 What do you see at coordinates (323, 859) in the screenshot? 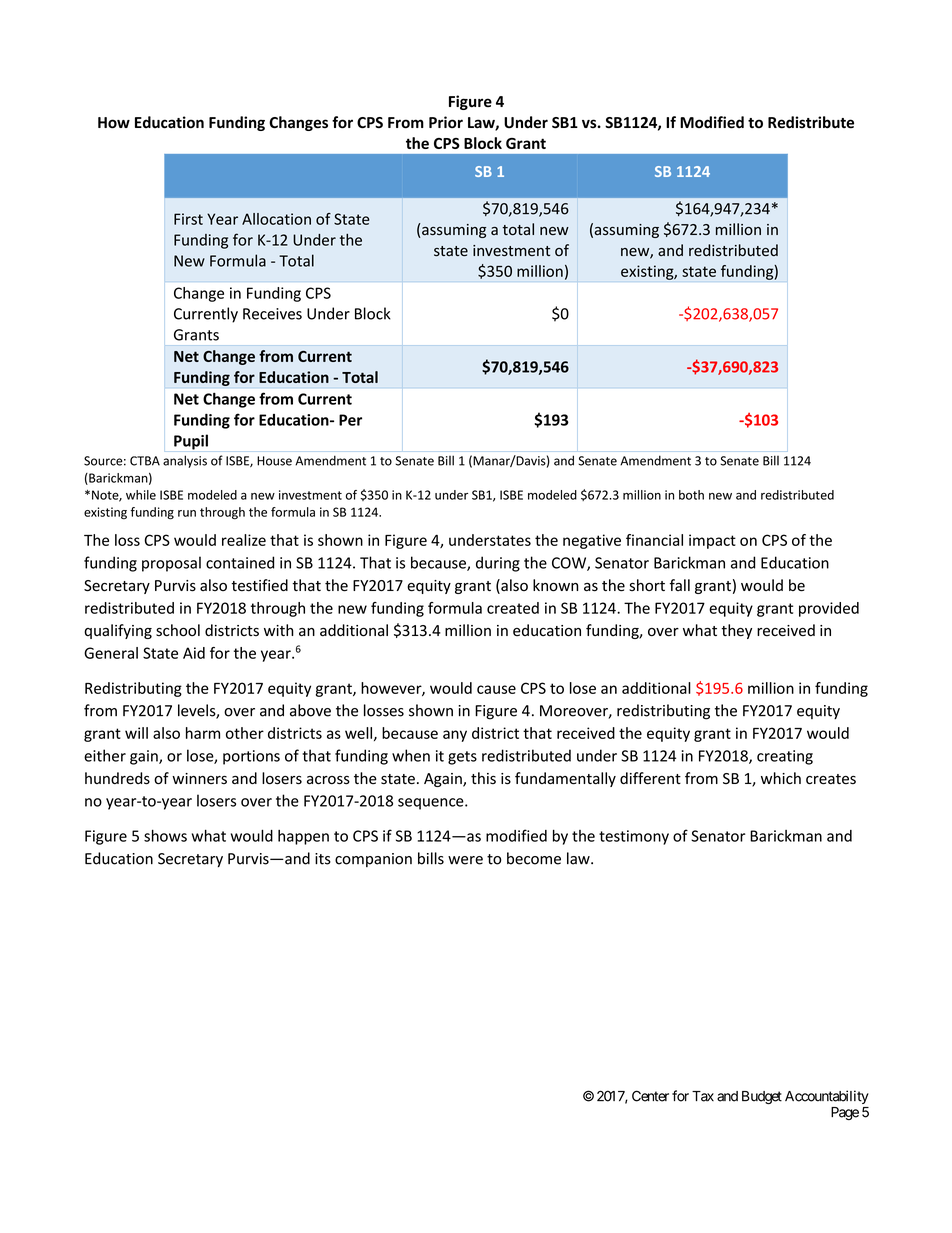
I see `its` at bounding box center [323, 859].
